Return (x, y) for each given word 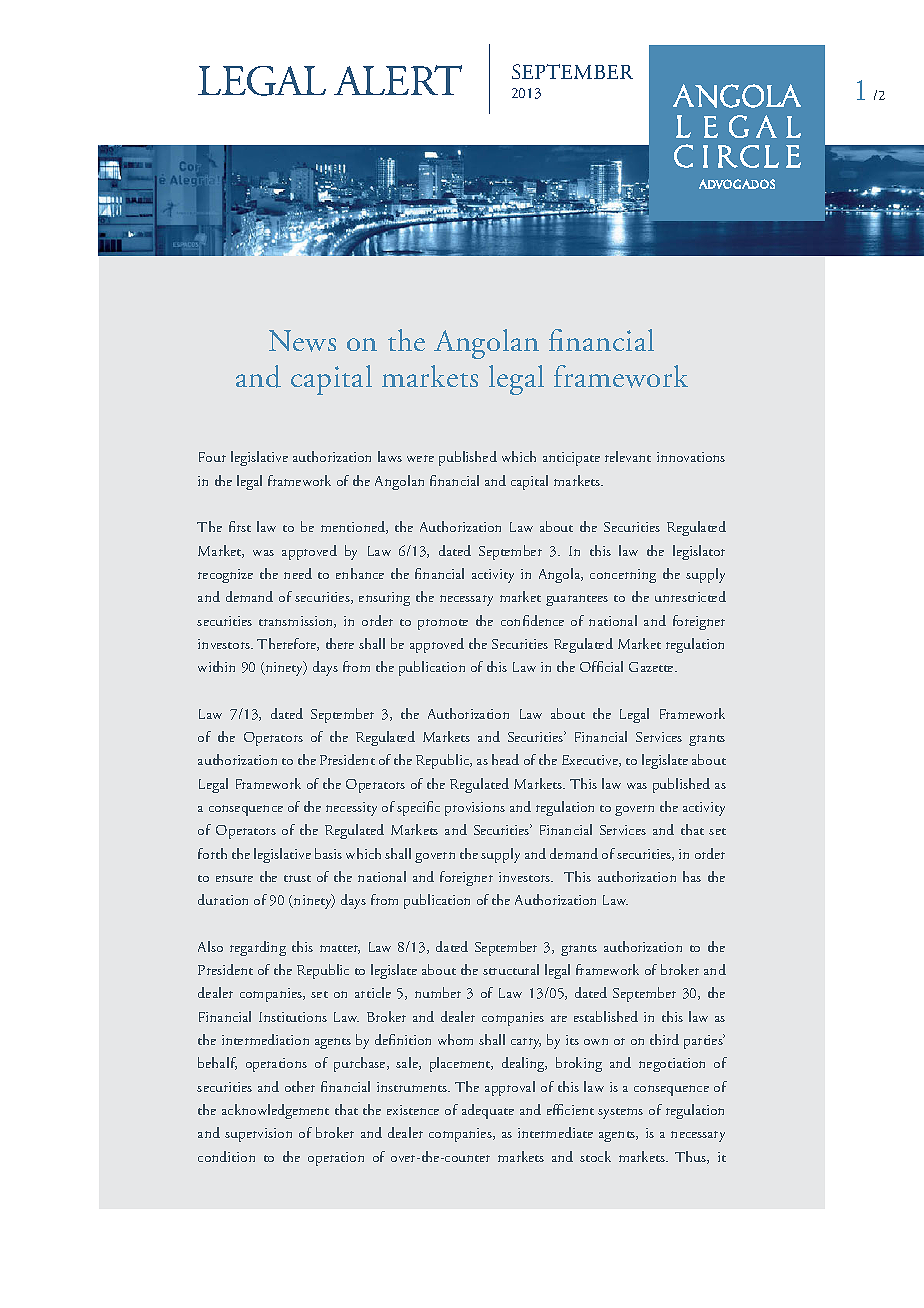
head (505, 759)
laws (390, 456)
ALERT (398, 80)
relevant (628, 456)
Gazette (652, 667)
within (216, 666)
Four (212, 457)
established (606, 1016)
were (420, 458)
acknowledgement (275, 1111)
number (438, 992)
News (302, 341)
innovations (691, 457)
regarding (258, 948)
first (240, 526)
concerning (623, 576)
